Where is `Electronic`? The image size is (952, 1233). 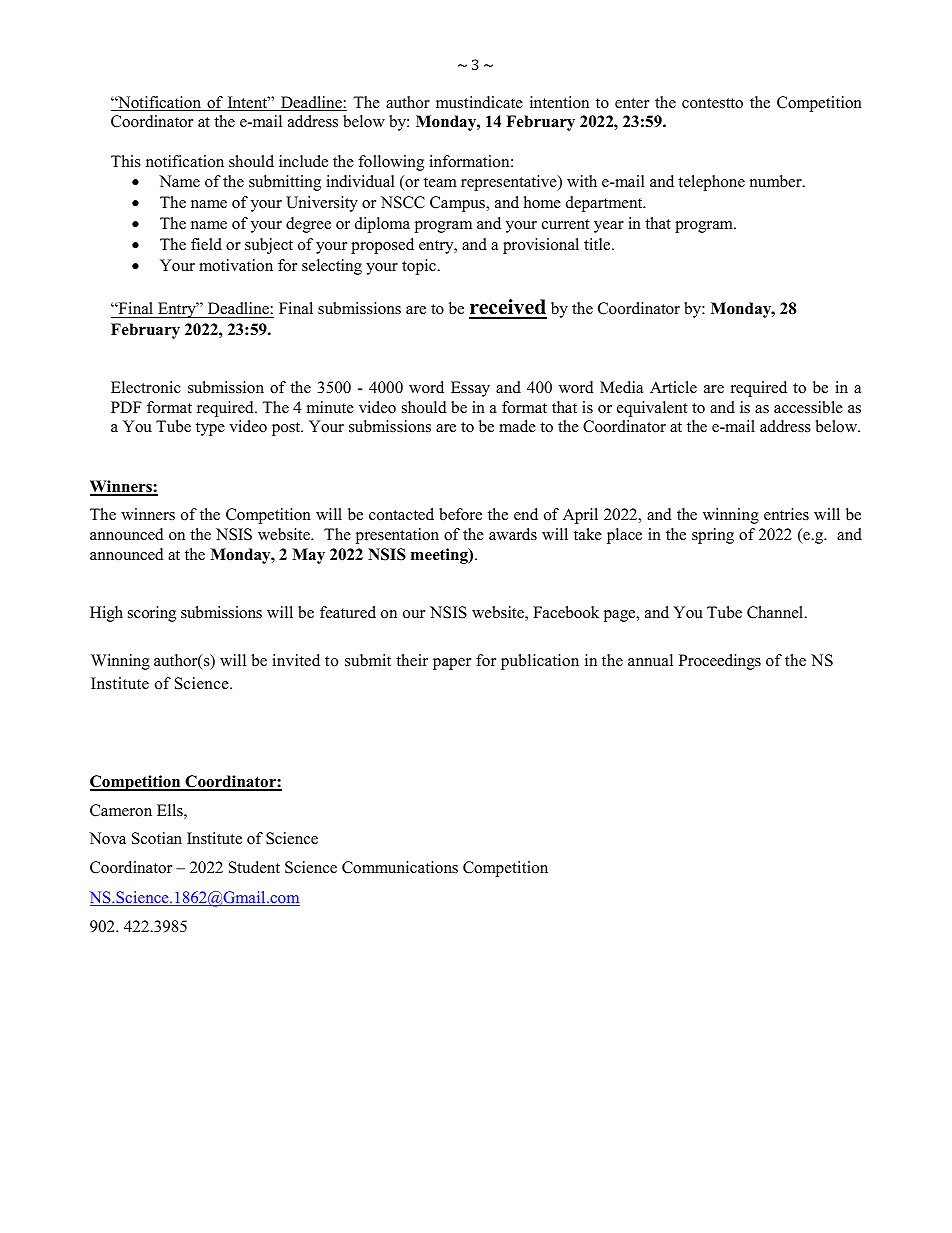
Electronic is located at coordinates (146, 387).
